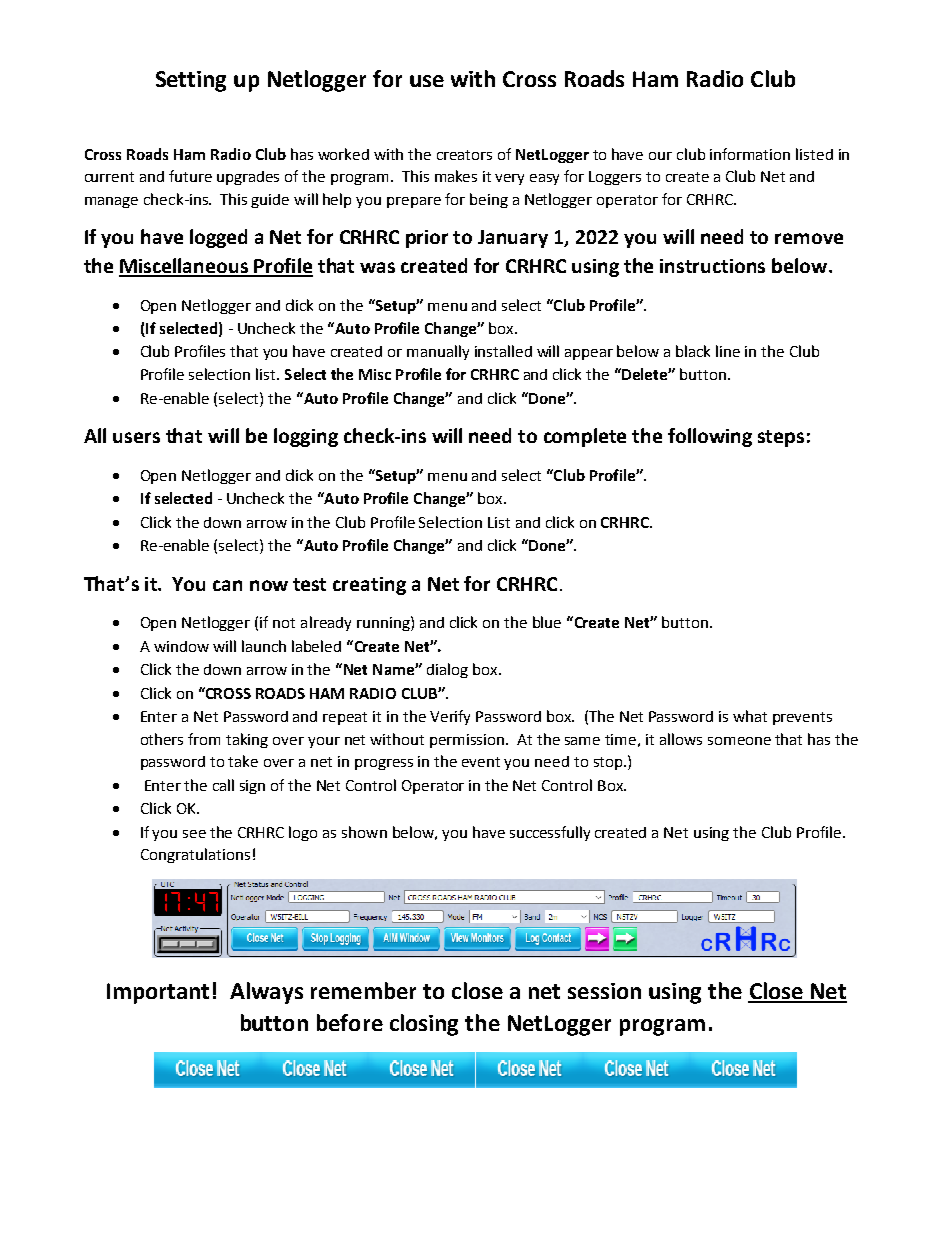 This document has height=1233, width=952. Describe the element at coordinates (204, 739) in the document. I see `from` at that location.
